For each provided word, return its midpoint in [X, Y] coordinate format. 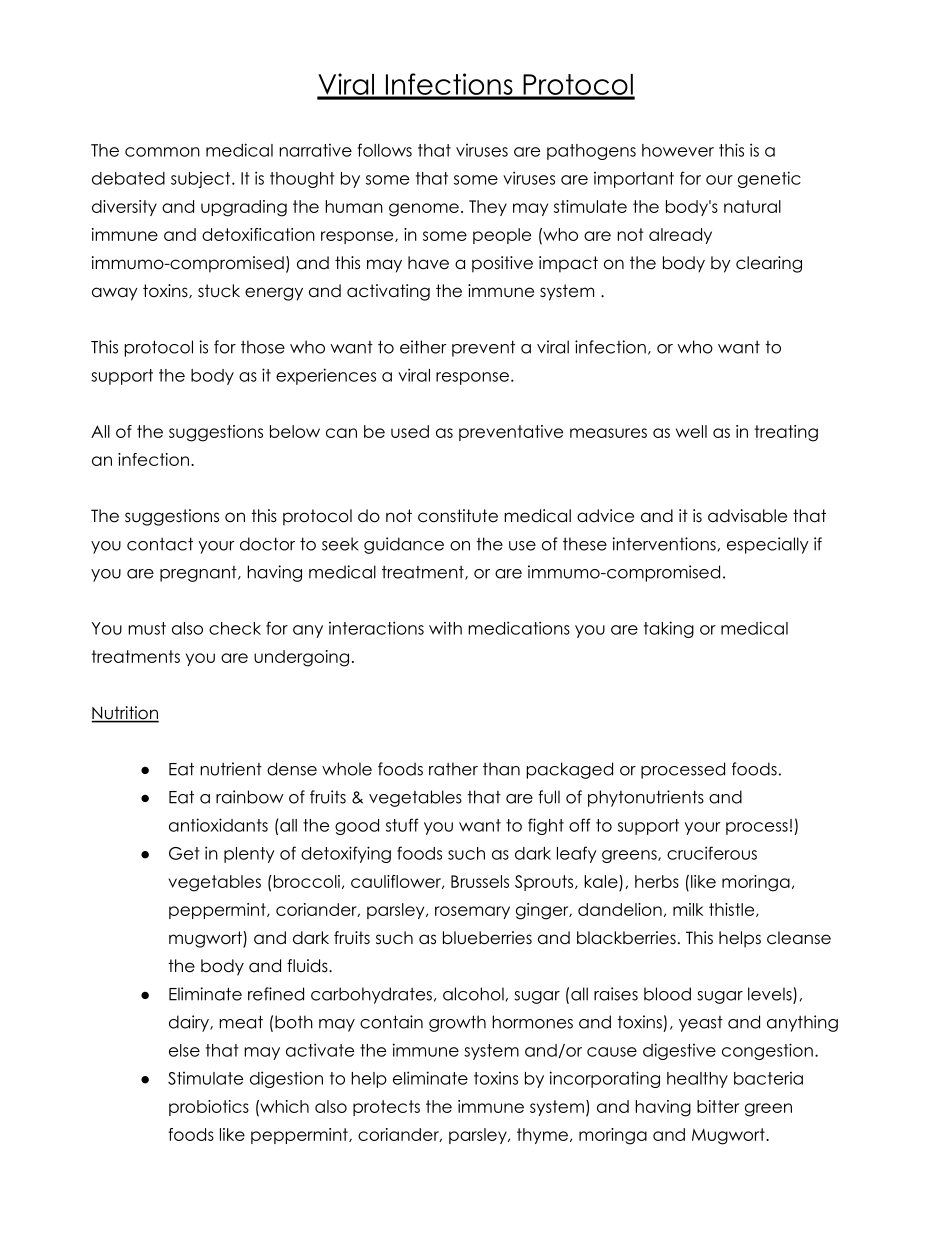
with [445, 628]
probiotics [209, 1108]
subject [202, 180]
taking [669, 629]
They [488, 208]
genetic [769, 179]
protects [386, 1108]
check [235, 628]
